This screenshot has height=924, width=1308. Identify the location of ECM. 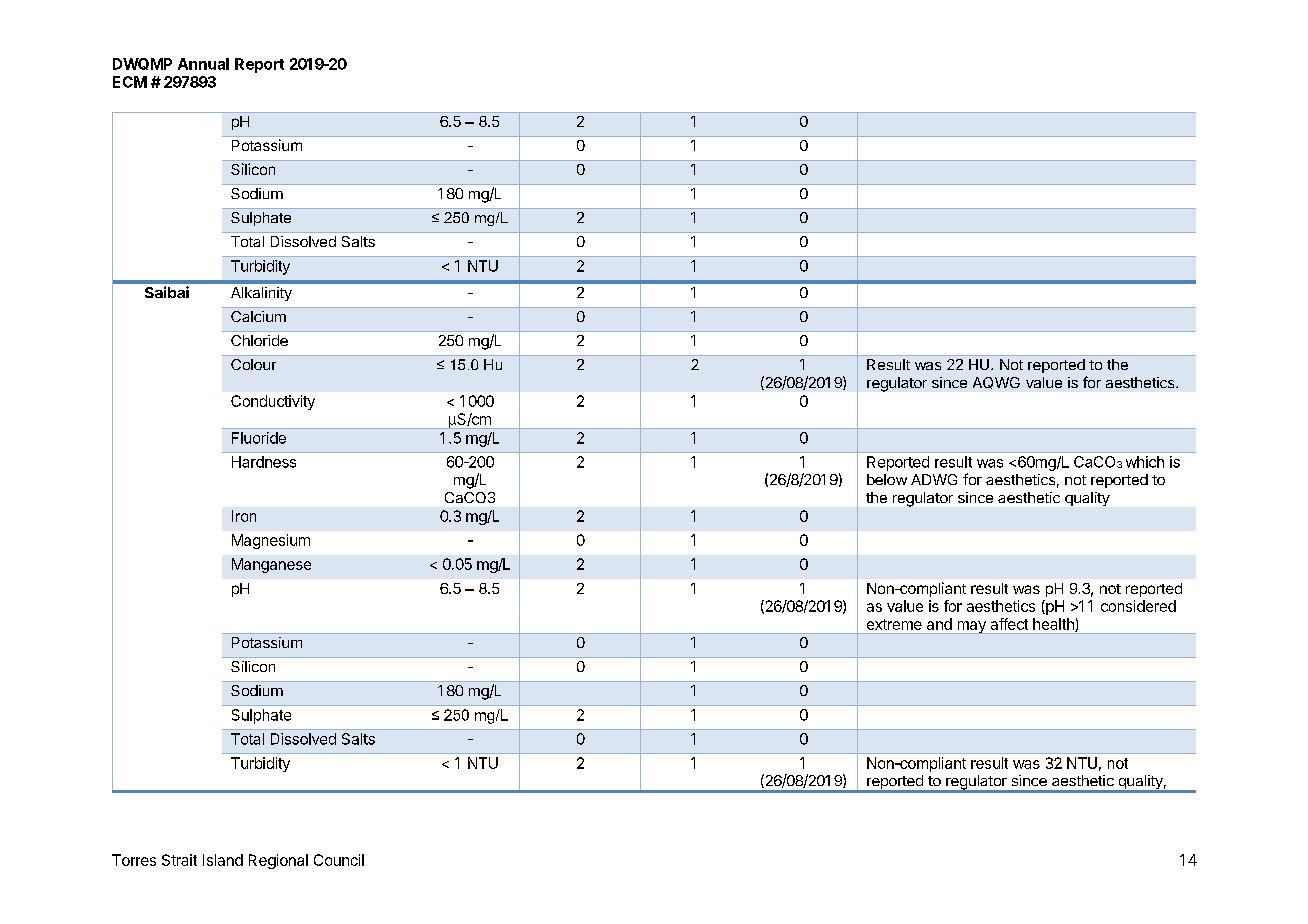
(130, 82).
